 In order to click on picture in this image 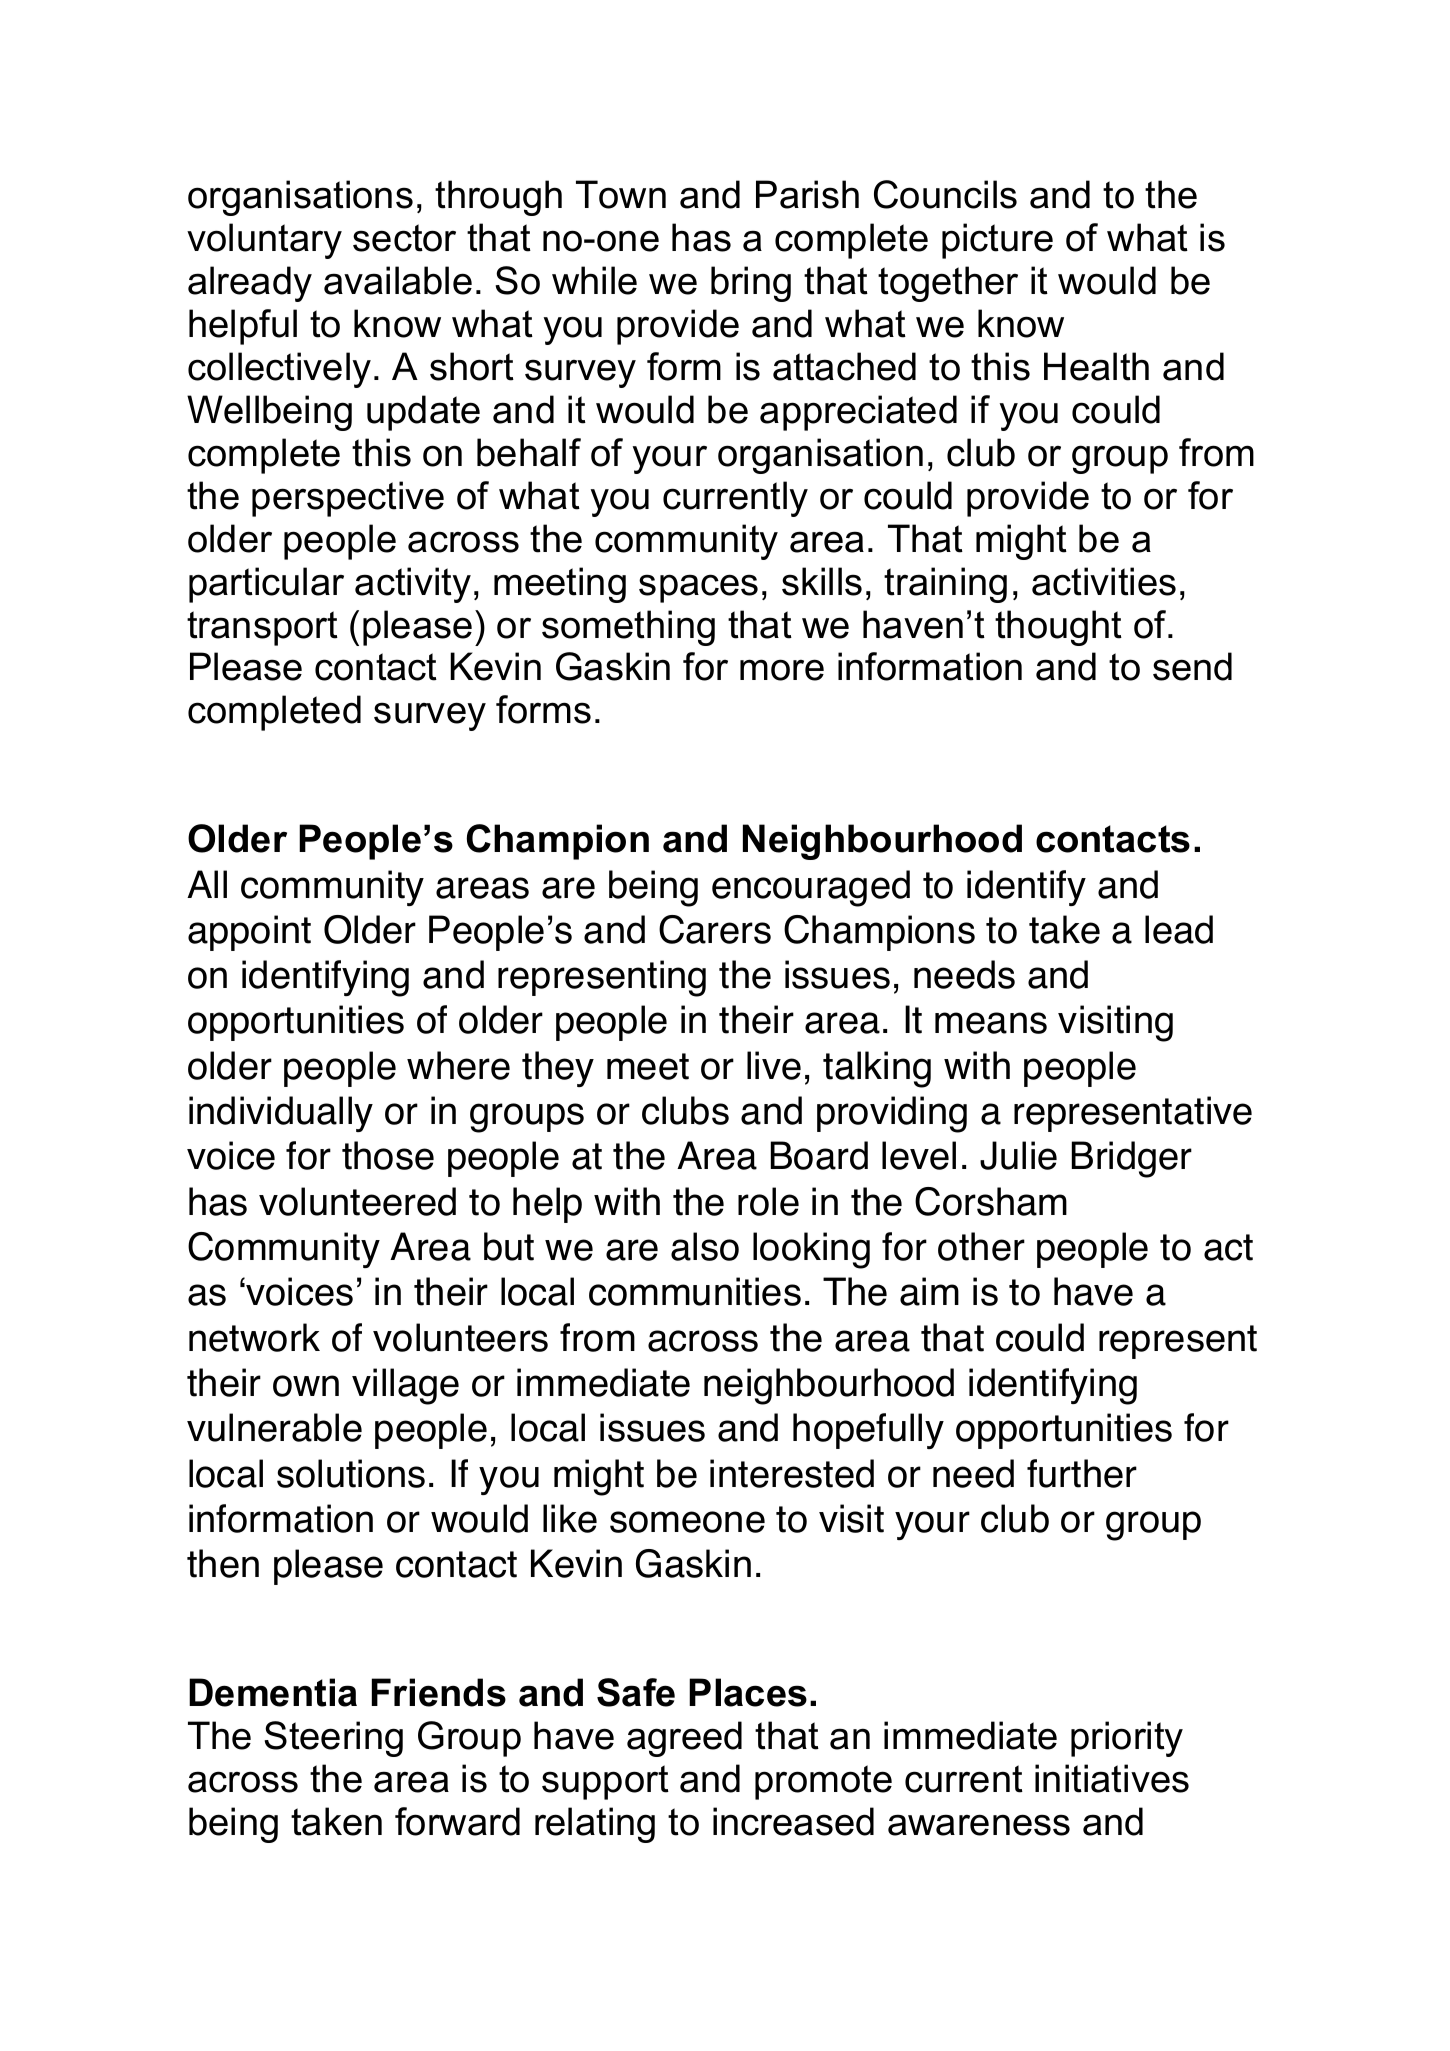, I will do `click(997, 241)`.
